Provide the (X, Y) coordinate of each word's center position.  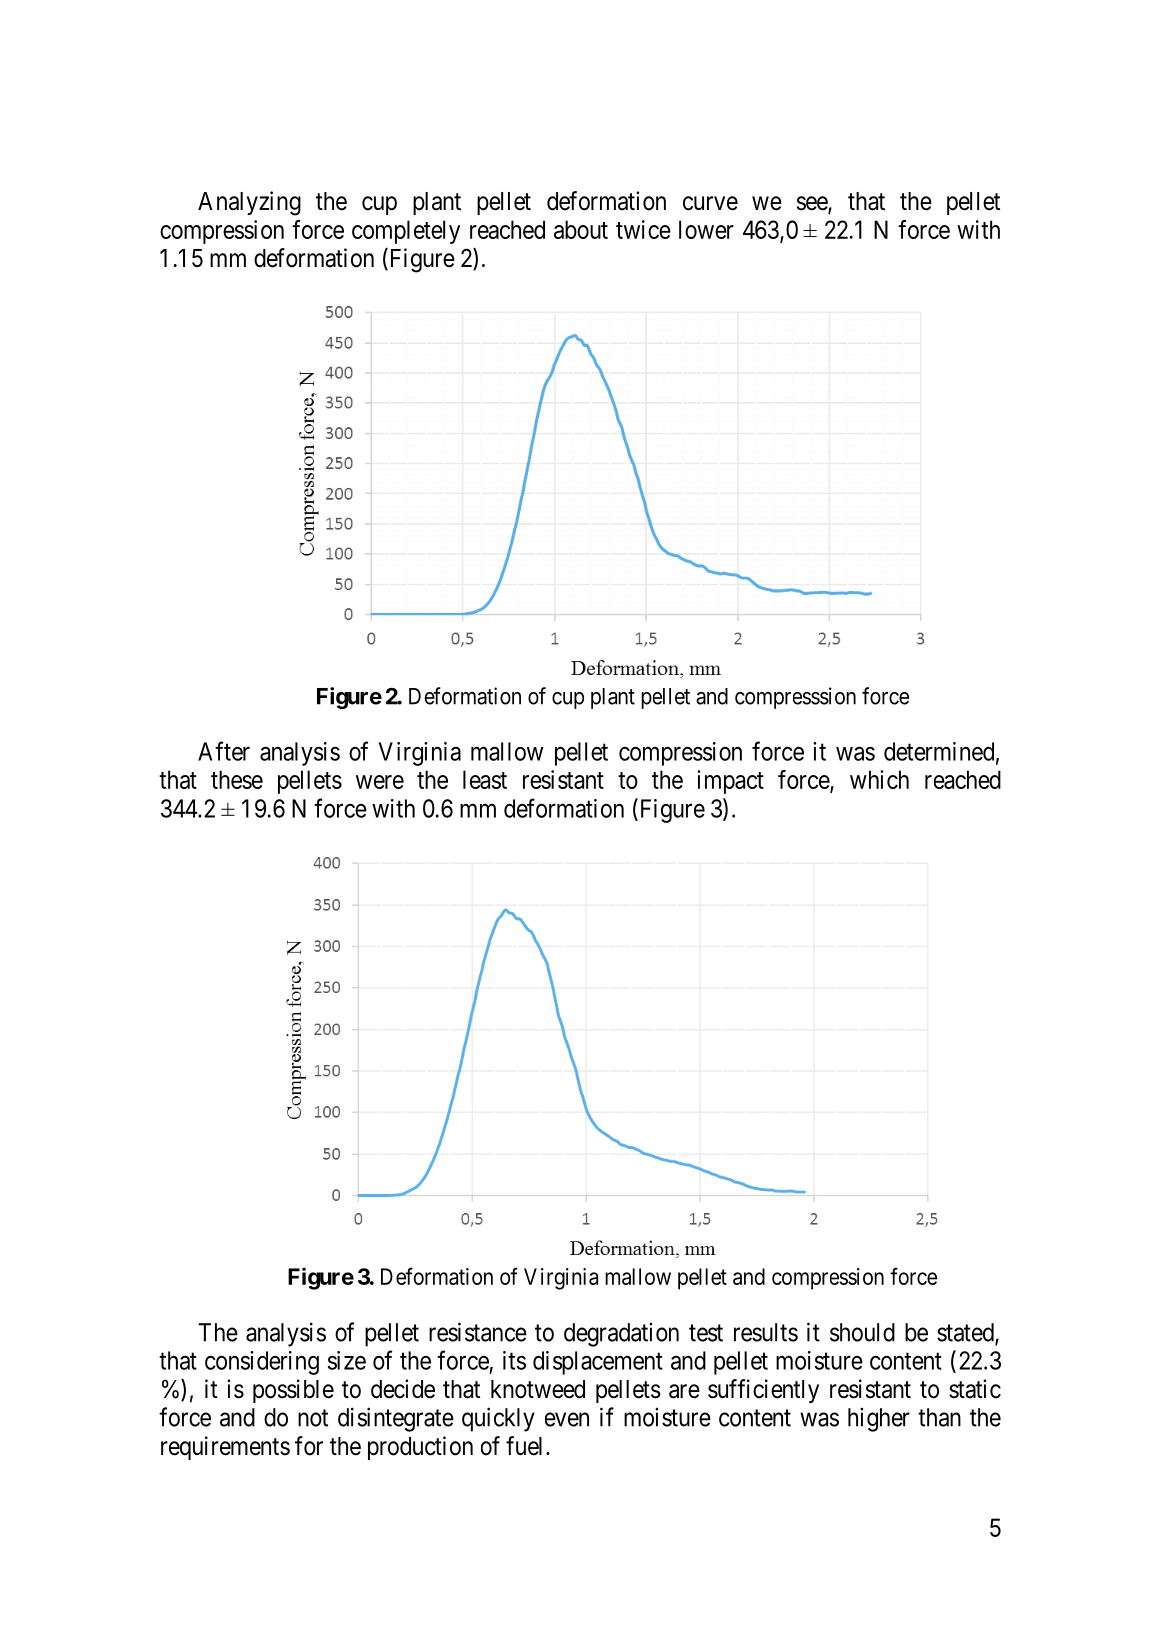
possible (293, 1391)
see (813, 204)
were (380, 782)
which (879, 779)
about (581, 229)
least (485, 779)
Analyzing (249, 203)
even (567, 1419)
